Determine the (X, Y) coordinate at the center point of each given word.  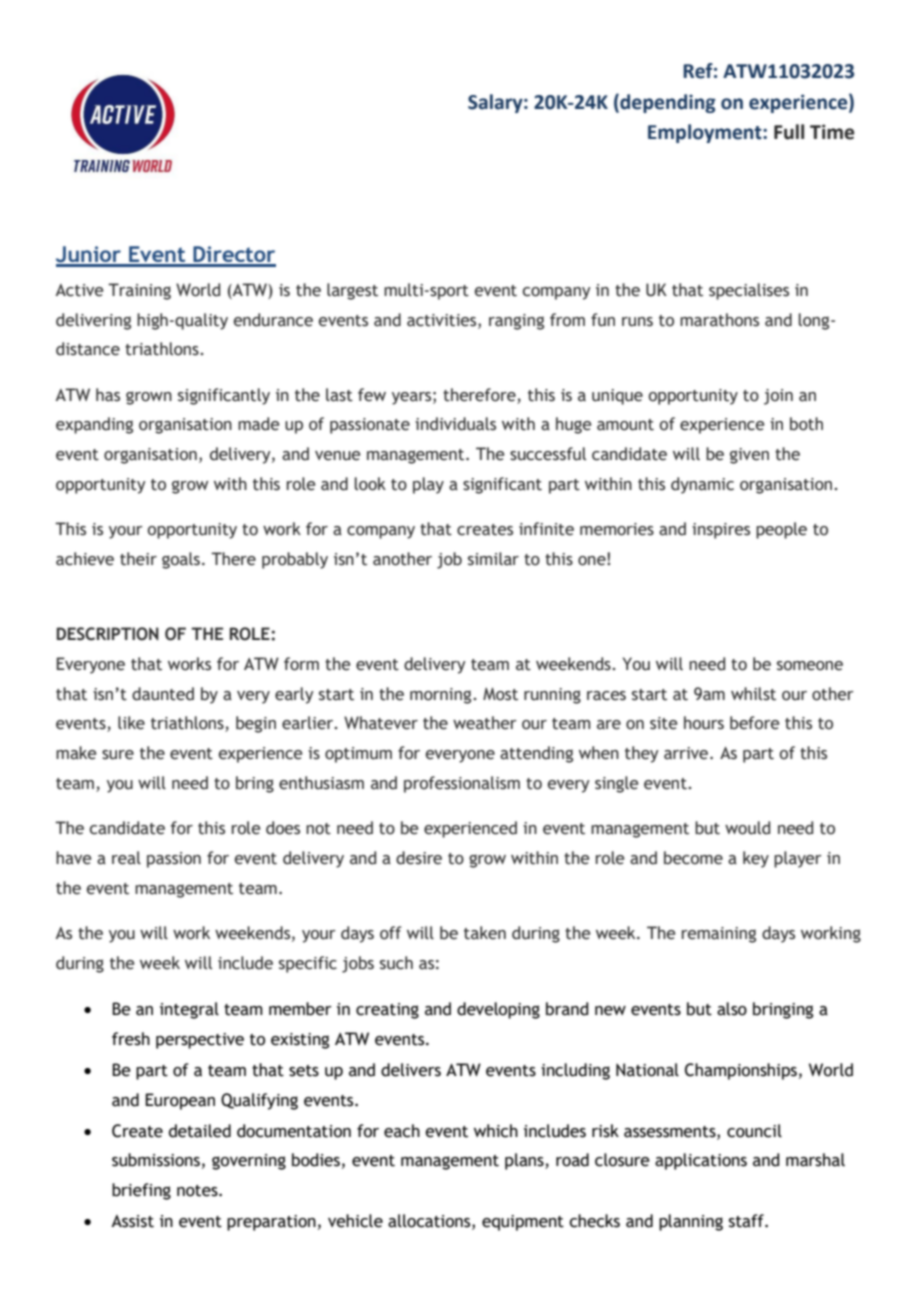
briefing (141, 1191)
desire (419, 858)
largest (352, 291)
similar (493, 559)
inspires (721, 531)
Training (139, 291)
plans (525, 1161)
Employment (706, 133)
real (126, 858)
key (756, 859)
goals (181, 560)
